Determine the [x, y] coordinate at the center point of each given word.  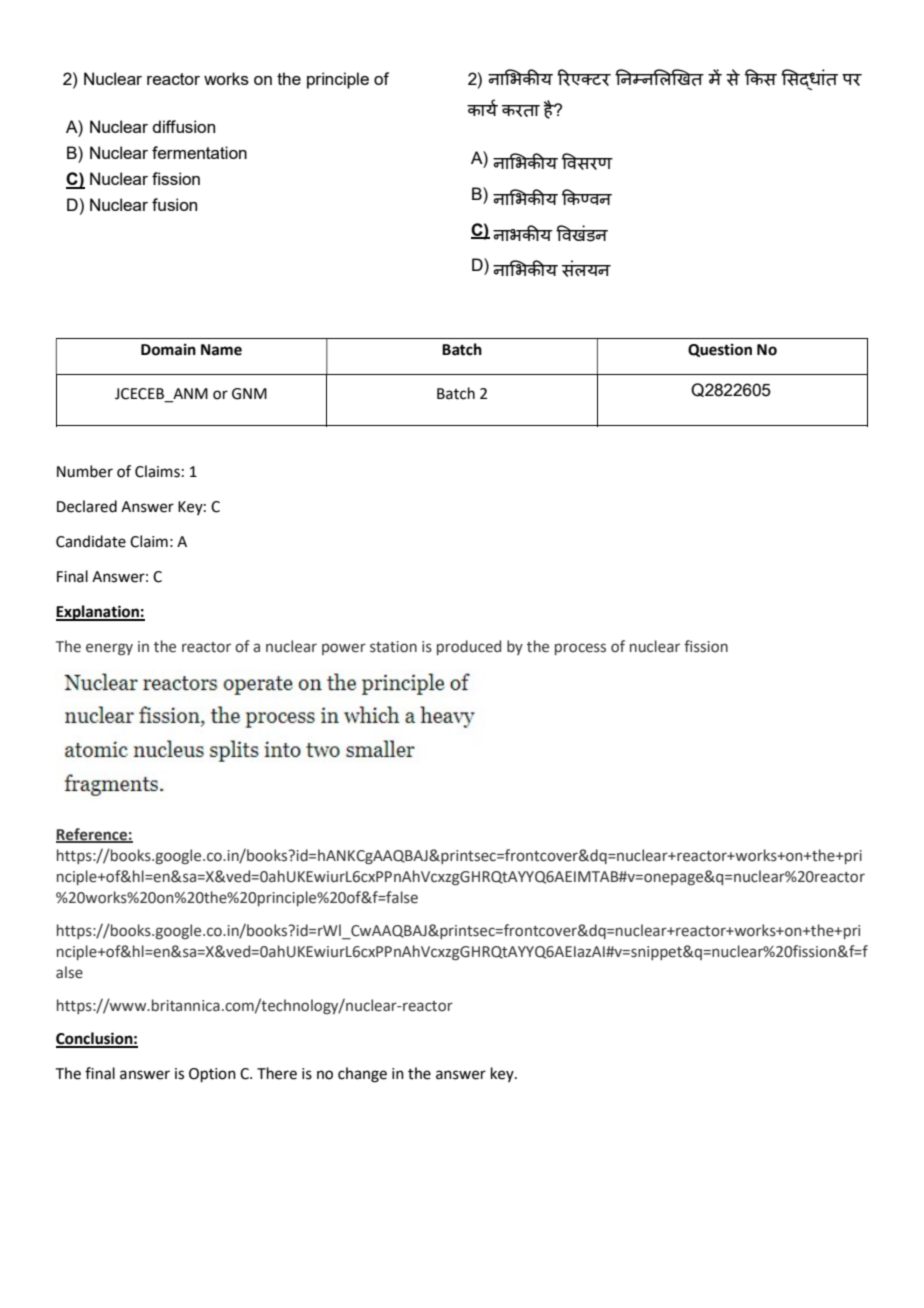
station [393, 647]
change [362, 1075]
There [277, 1073]
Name [221, 350]
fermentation [199, 152]
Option [212, 1075]
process [580, 649]
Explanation [98, 613]
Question [720, 350]
